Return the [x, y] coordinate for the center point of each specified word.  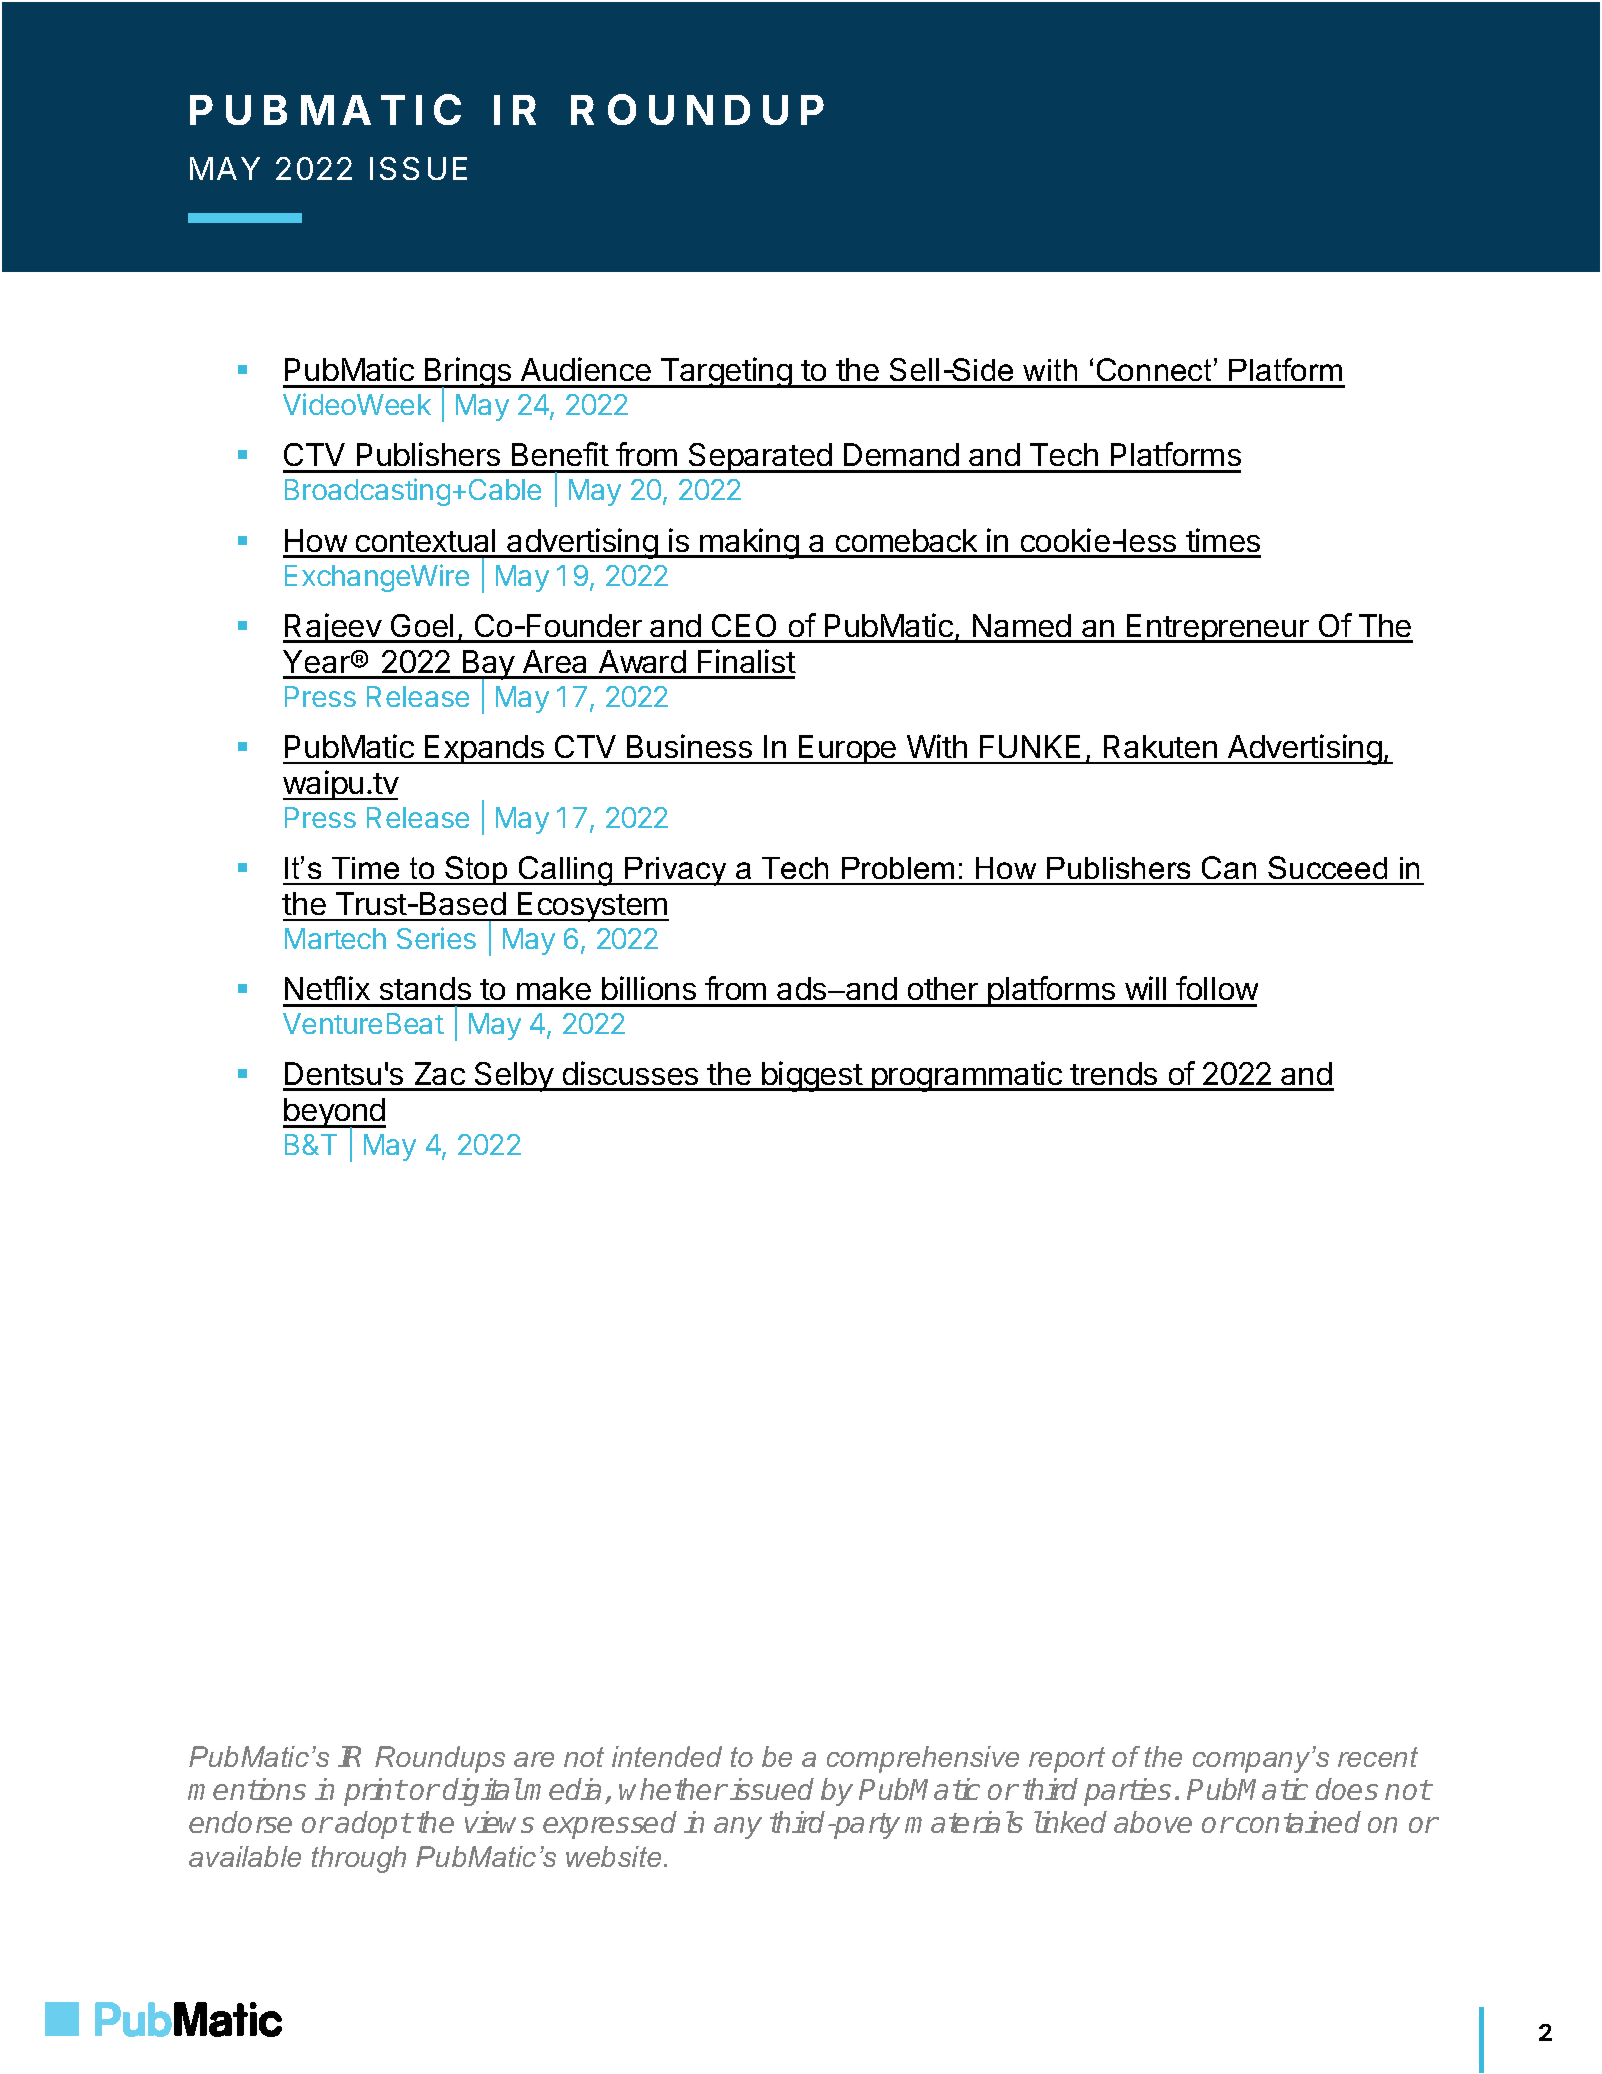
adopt [373, 1825]
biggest [812, 1076]
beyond [334, 1114]
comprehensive [923, 1759]
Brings [468, 374]
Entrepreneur [1218, 628]
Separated [760, 458]
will [1145, 988]
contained [1298, 1822]
